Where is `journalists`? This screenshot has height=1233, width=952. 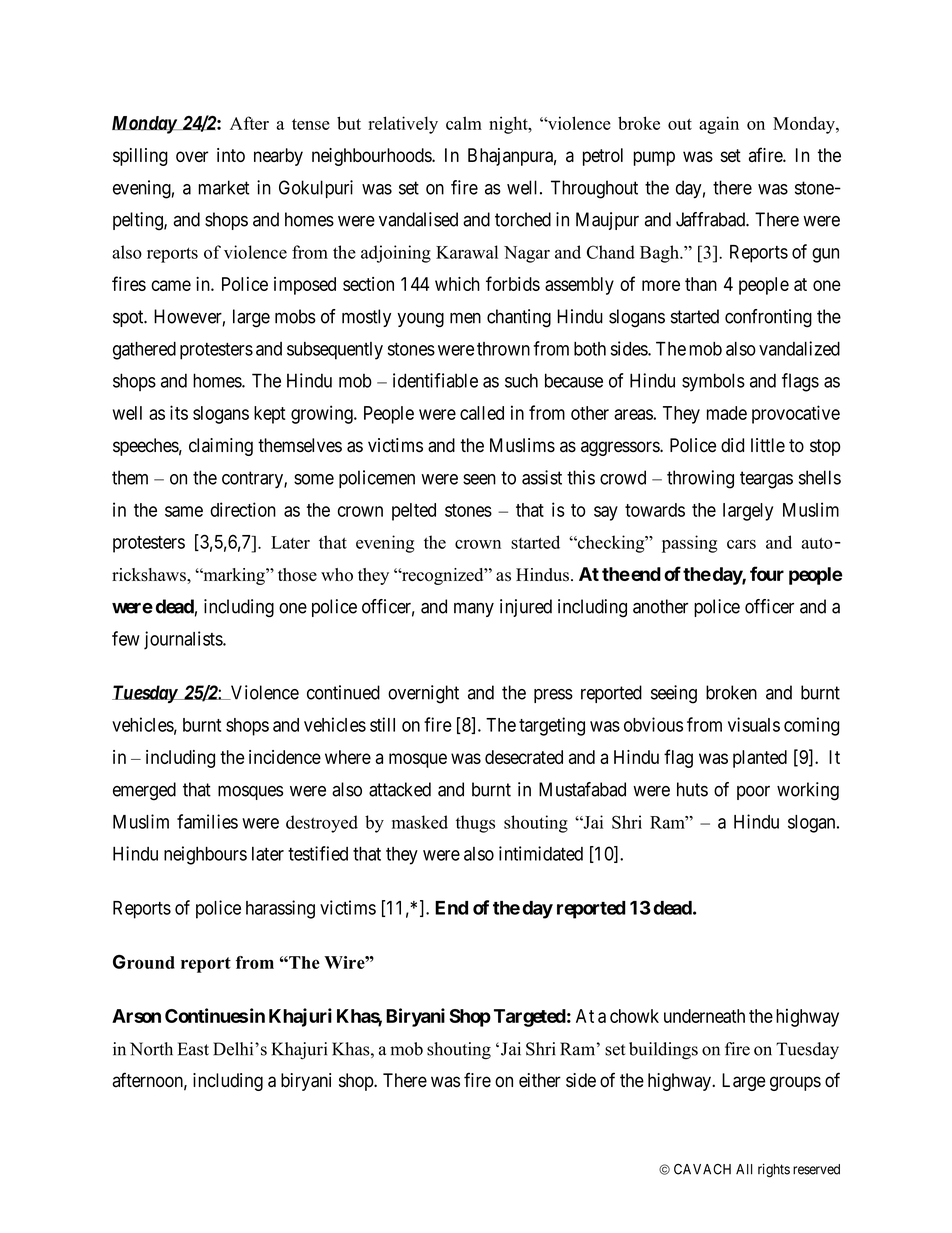 journalists is located at coordinates (184, 640).
